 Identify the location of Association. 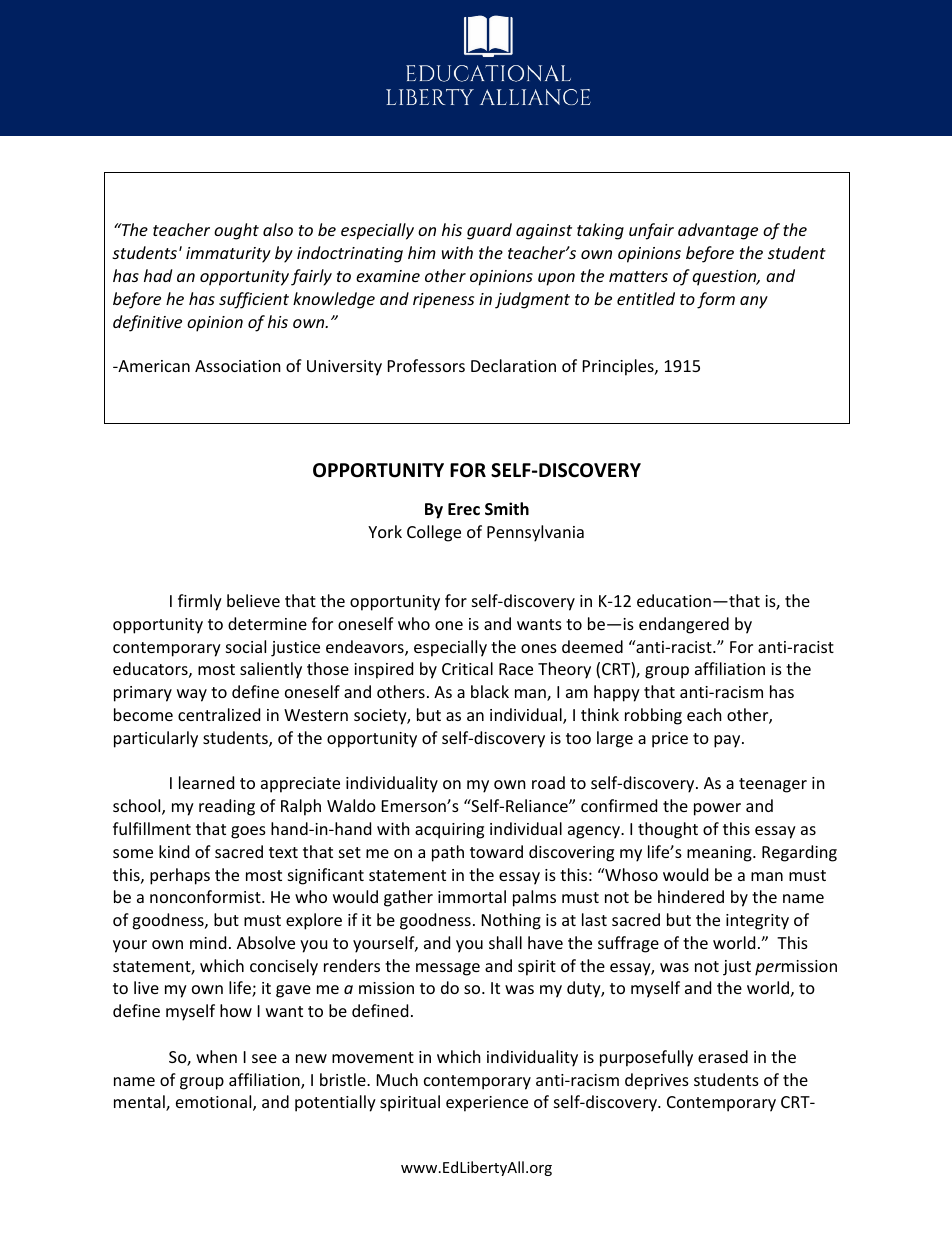
(238, 366).
